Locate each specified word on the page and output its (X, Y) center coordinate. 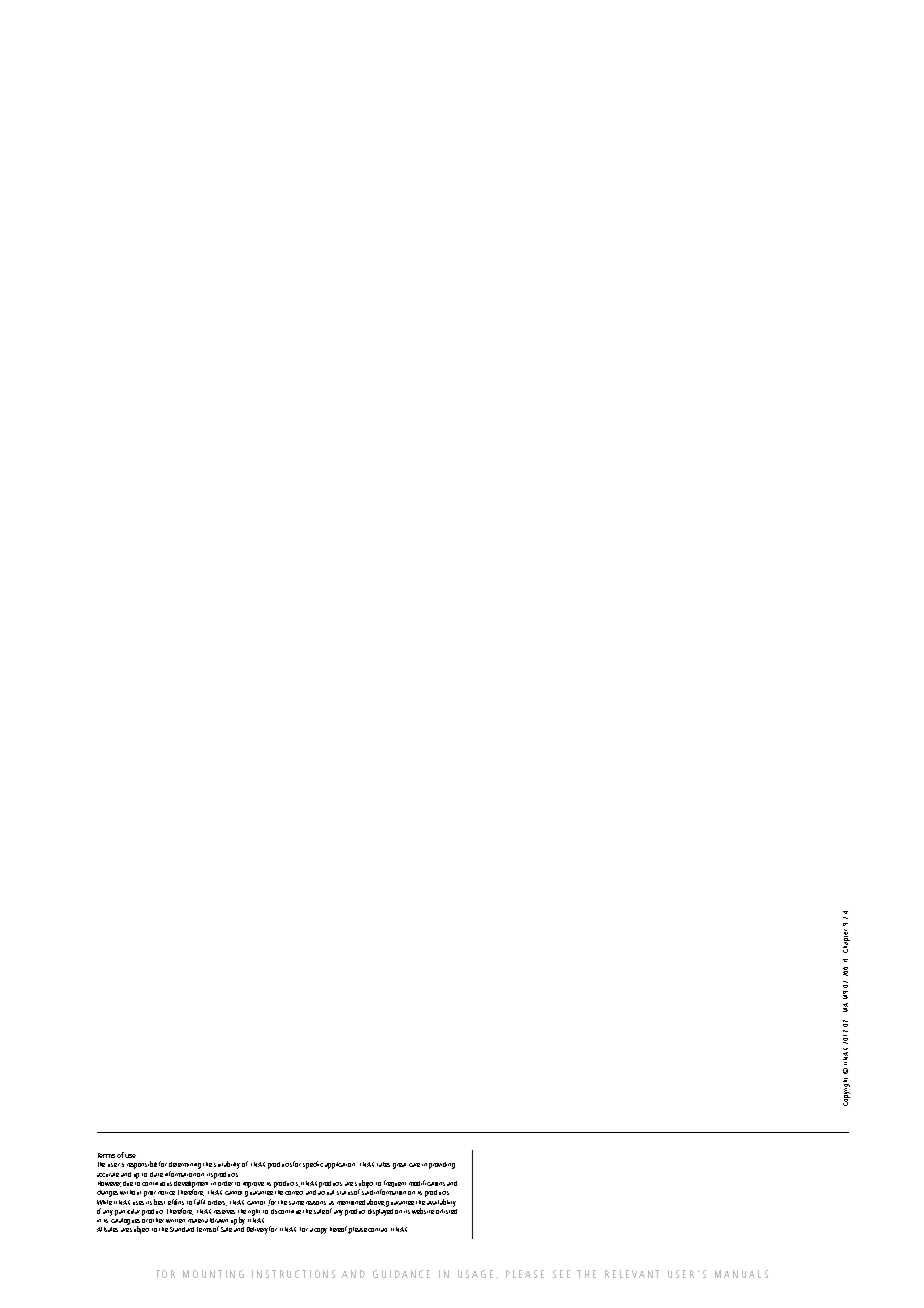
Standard (182, 1229)
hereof (339, 1229)
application (340, 1165)
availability (441, 1203)
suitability (227, 1165)
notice (166, 1193)
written (175, 1221)
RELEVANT (632, 1274)
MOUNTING (213, 1274)
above (376, 1202)
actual (326, 1191)
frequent (395, 1183)
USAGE (475, 1274)
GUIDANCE (401, 1274)
